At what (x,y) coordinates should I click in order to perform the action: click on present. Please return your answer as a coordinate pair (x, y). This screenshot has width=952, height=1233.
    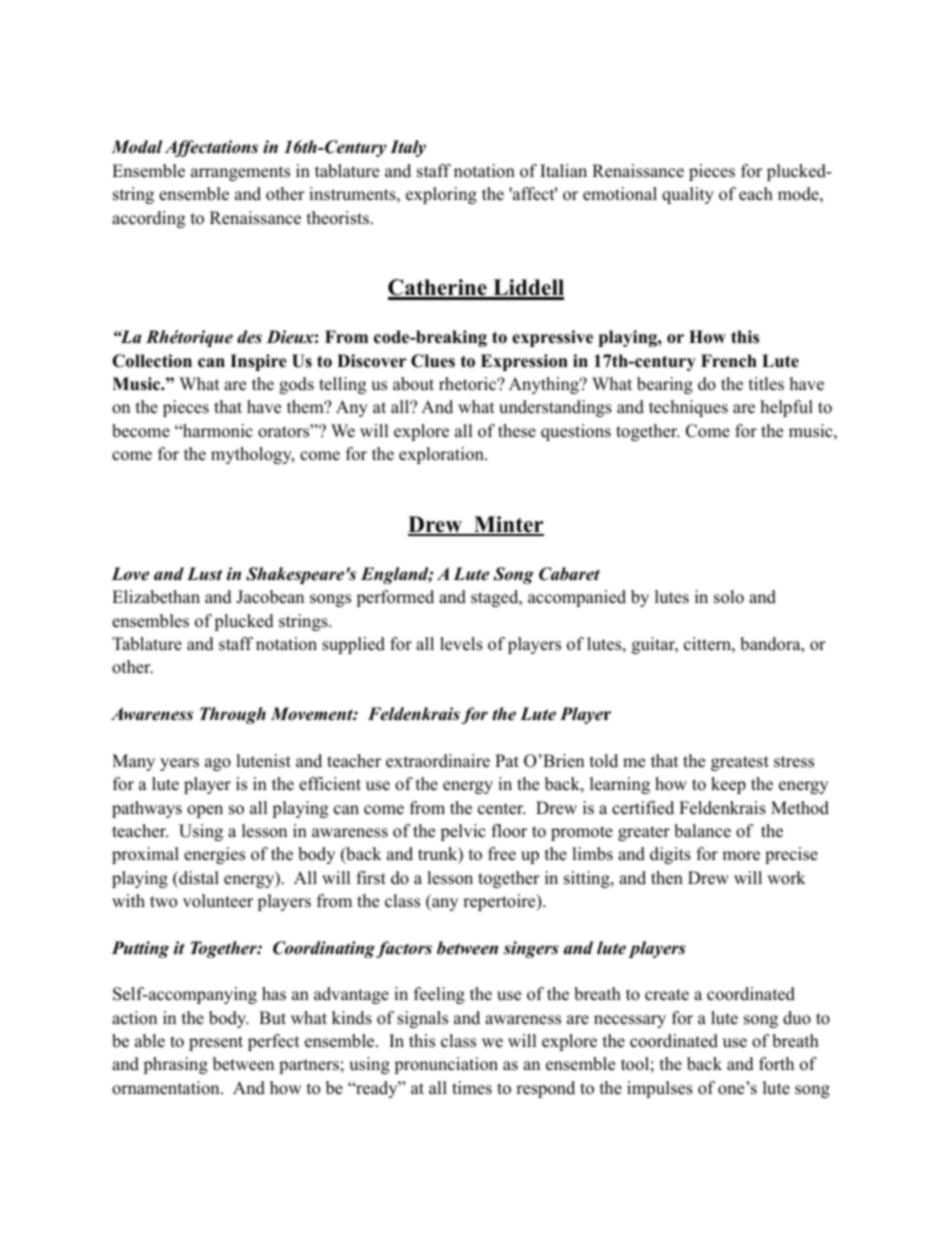
    Looking at the image, I should click on (216, 1043).
